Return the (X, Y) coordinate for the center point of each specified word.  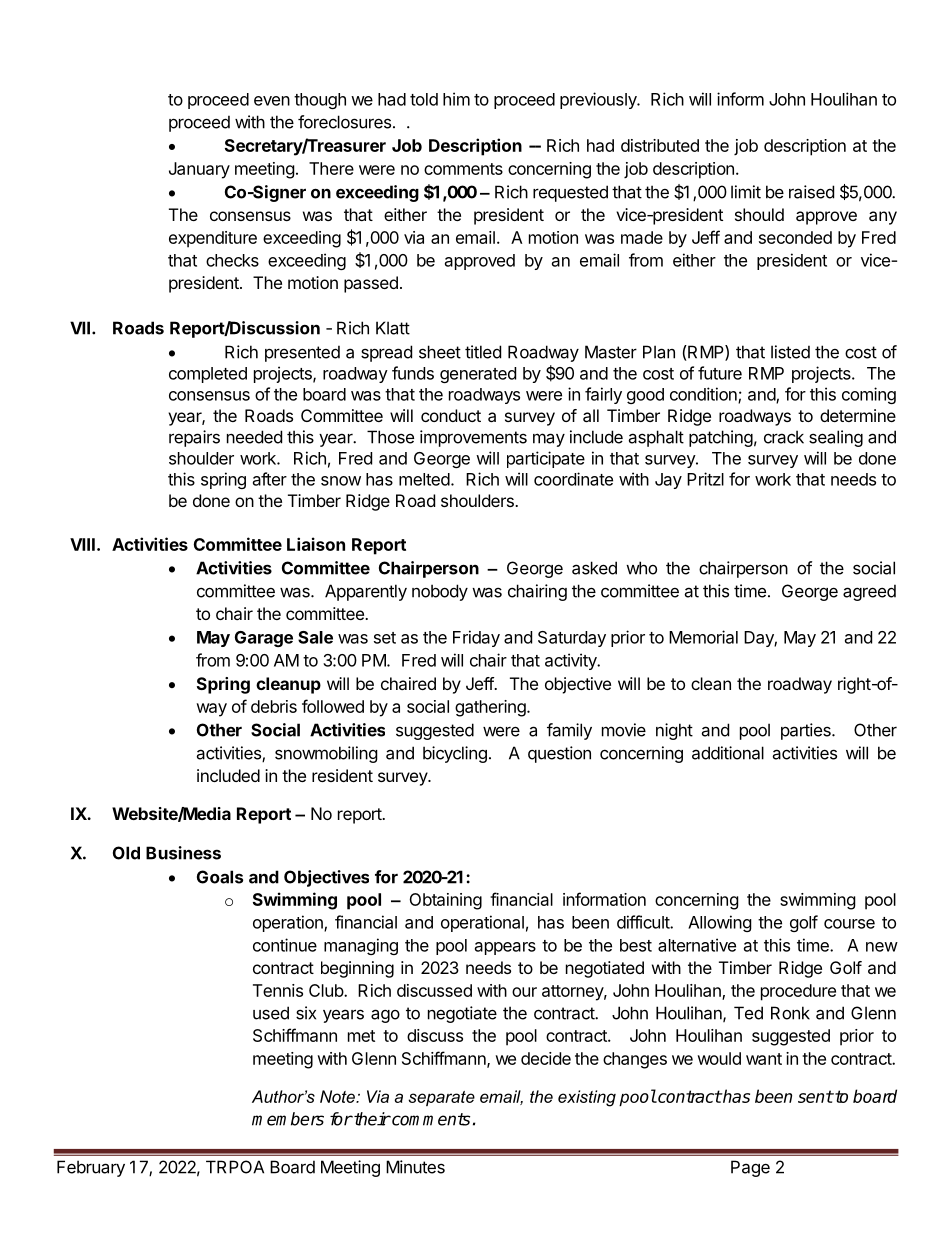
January (199, 170)
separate (441, 1098)
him (456, 99)
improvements (473, 438)
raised (811, 192)
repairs (194, 438)
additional (728, 753)
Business (183, 853)
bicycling (455, 754)
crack (784, 437)
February (91, 1168)
